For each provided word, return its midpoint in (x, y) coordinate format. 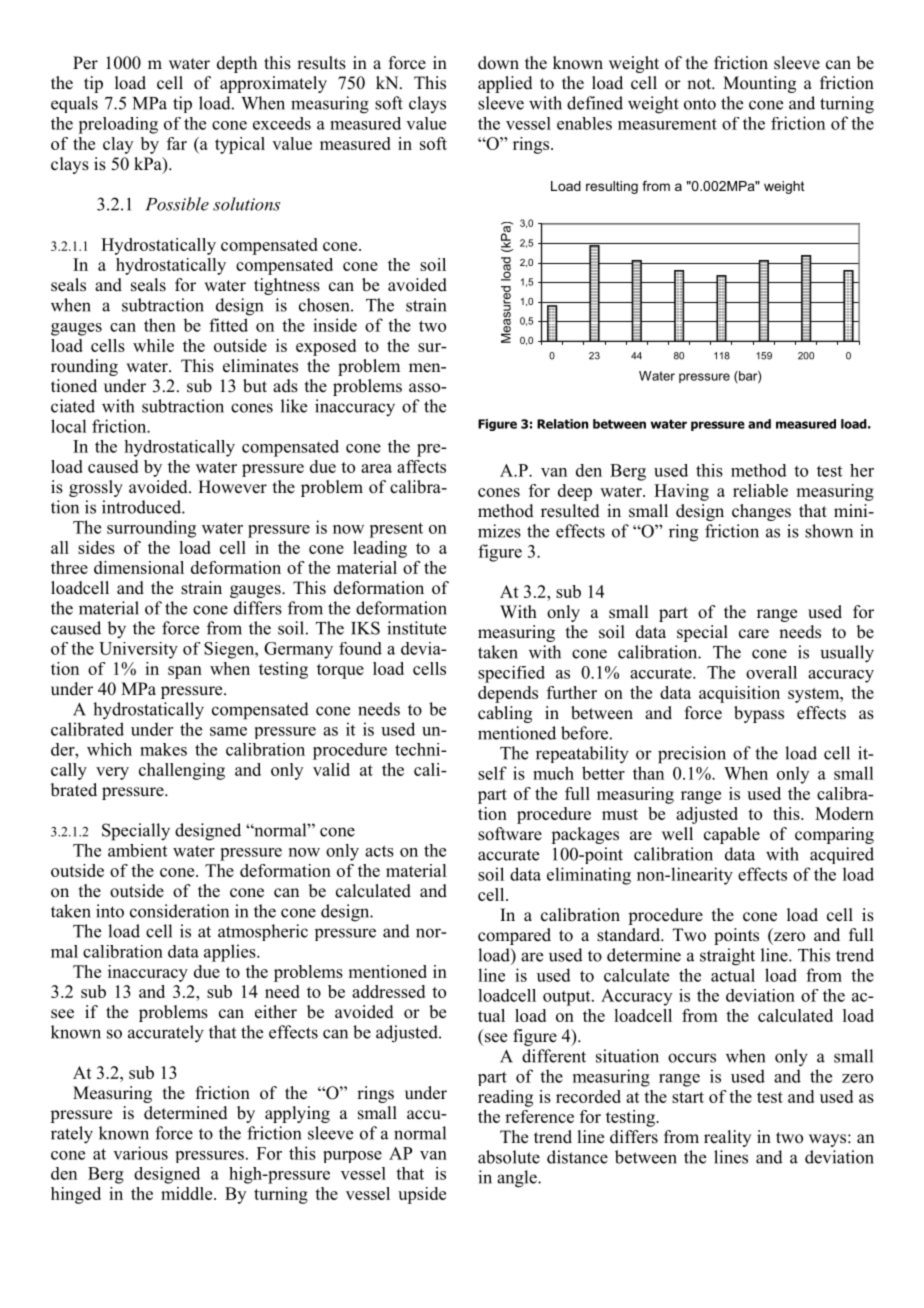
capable (732, 835)
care (754, 634)
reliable (760, 490)
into (110, 911)
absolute (509, 1157)
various (140, 1153)
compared (514, 936)
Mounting (759, 84)
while (153, 345)
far (177, 143)
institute (416, 628)
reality (727, 1138)
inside (335, 325)
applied (505, 84)
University (138, 650)
